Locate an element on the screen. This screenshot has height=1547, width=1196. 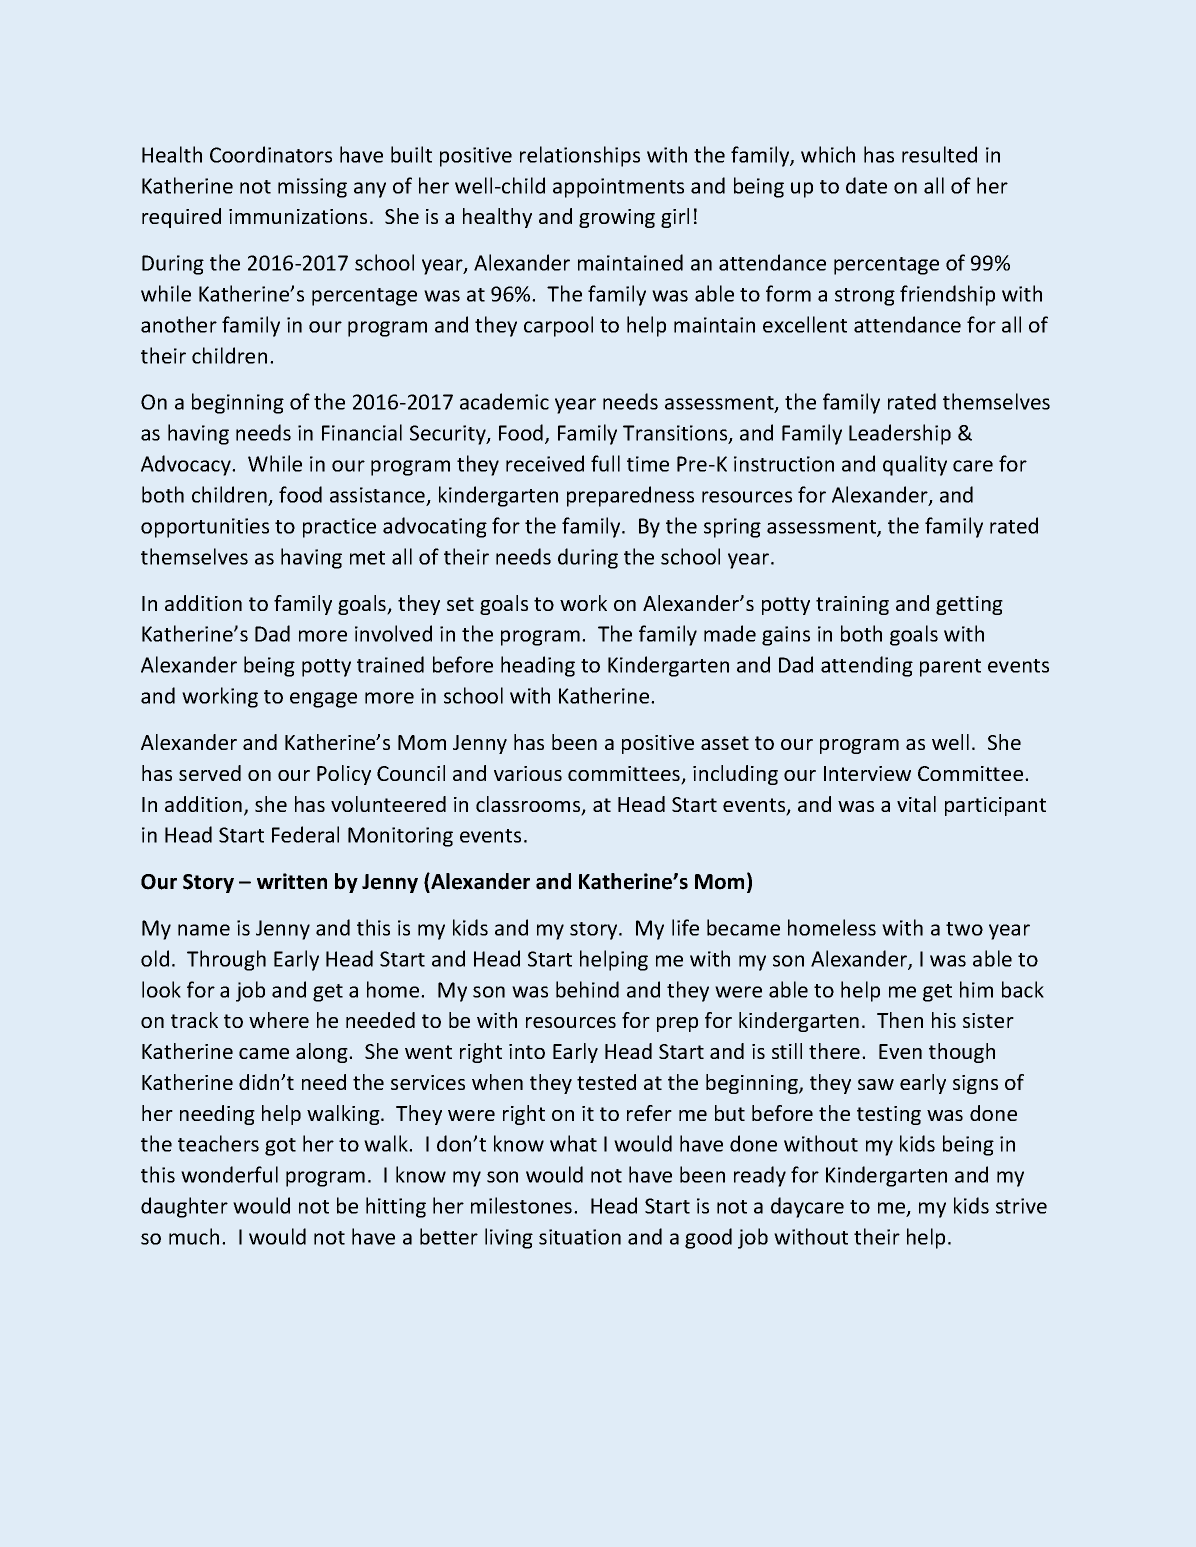
behind is located at coordinates (587, 989).
